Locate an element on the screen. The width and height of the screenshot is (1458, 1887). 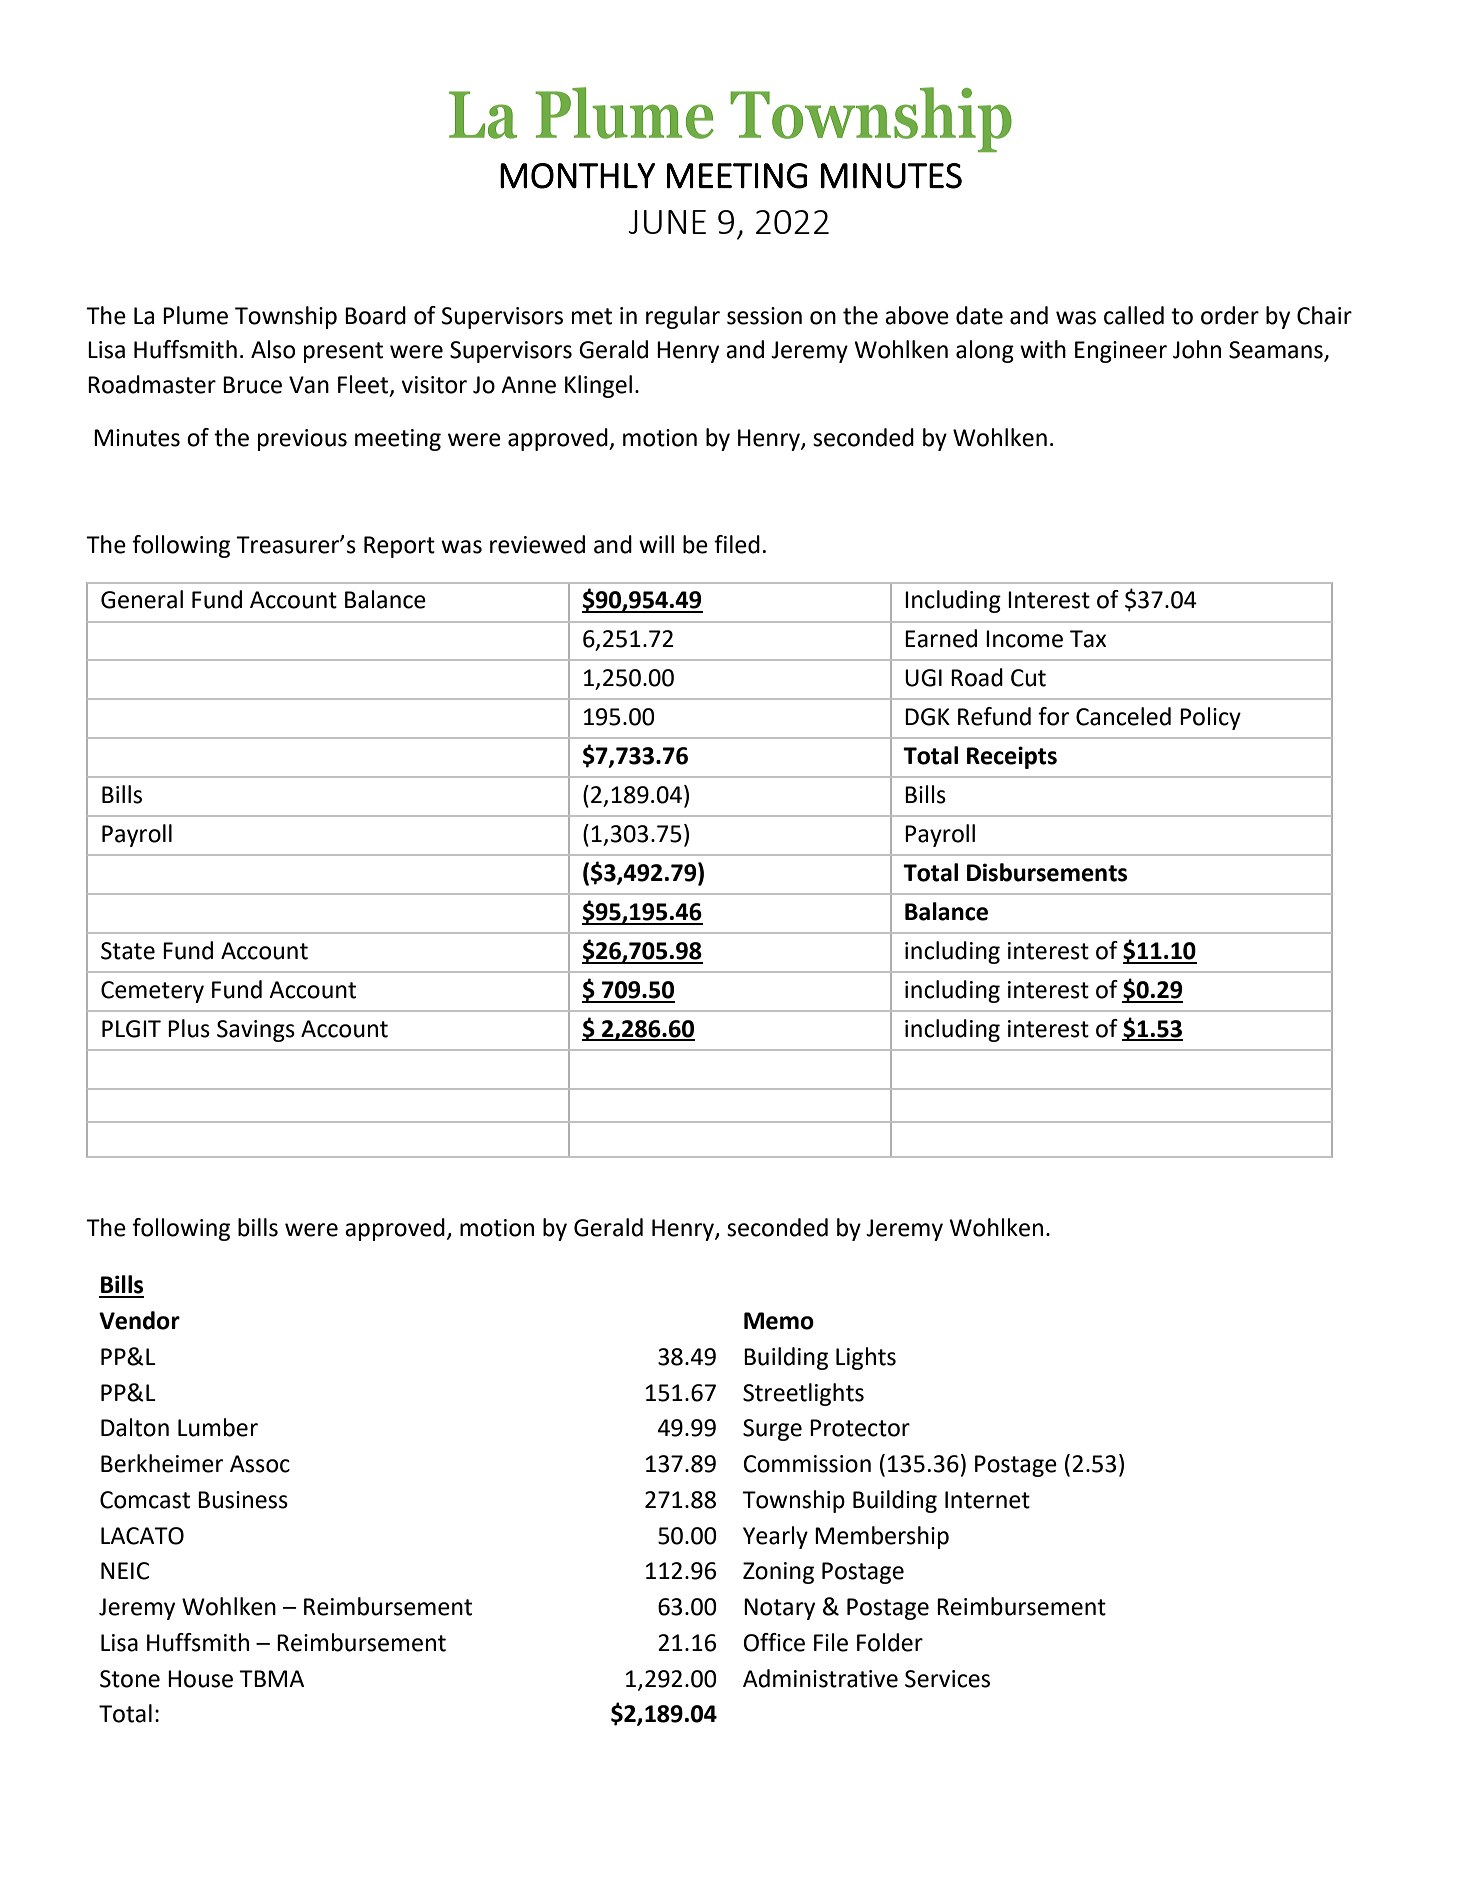
Receipts is located at coordinates (1012, 757).
